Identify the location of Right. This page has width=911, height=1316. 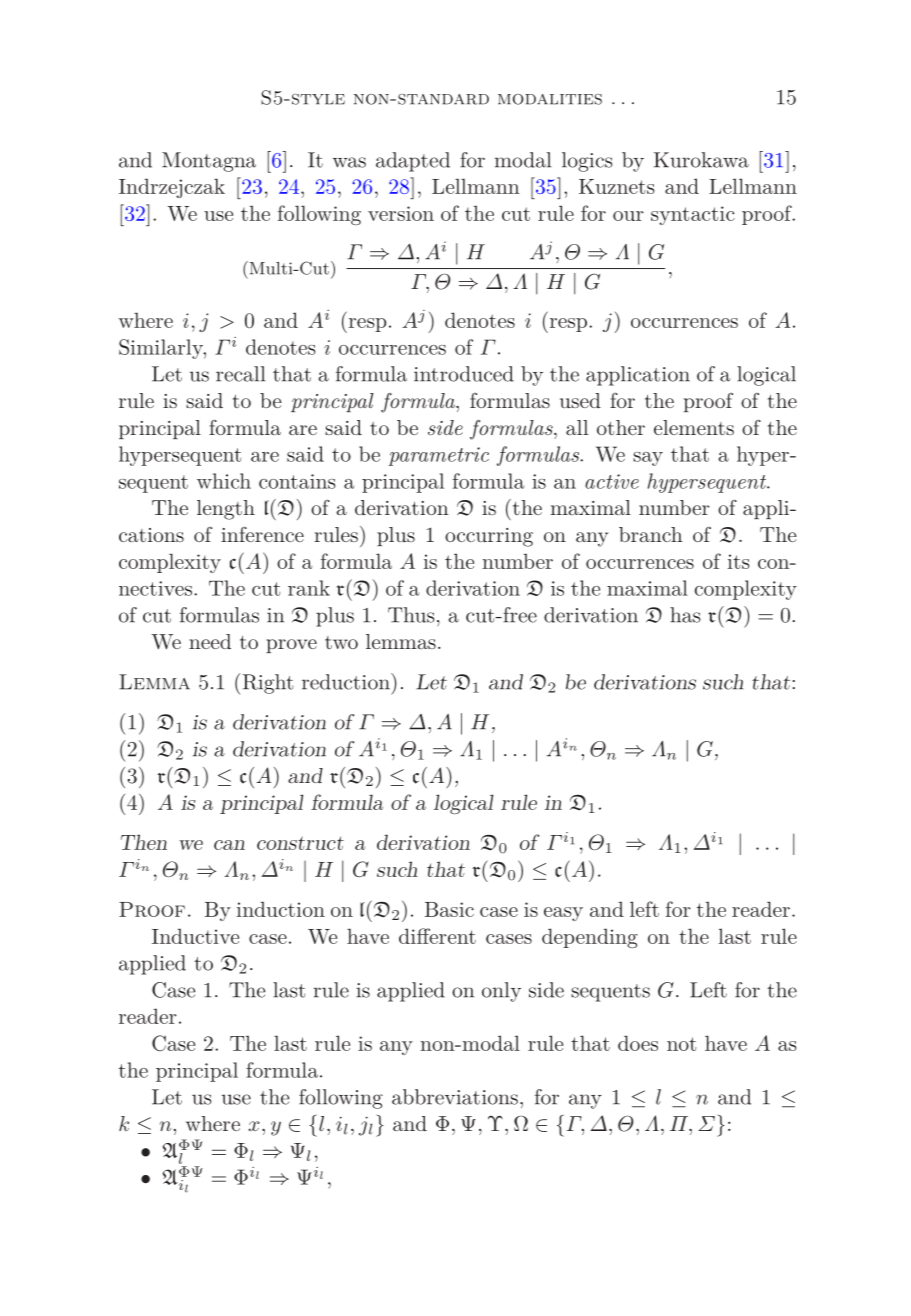
(268, 684).
